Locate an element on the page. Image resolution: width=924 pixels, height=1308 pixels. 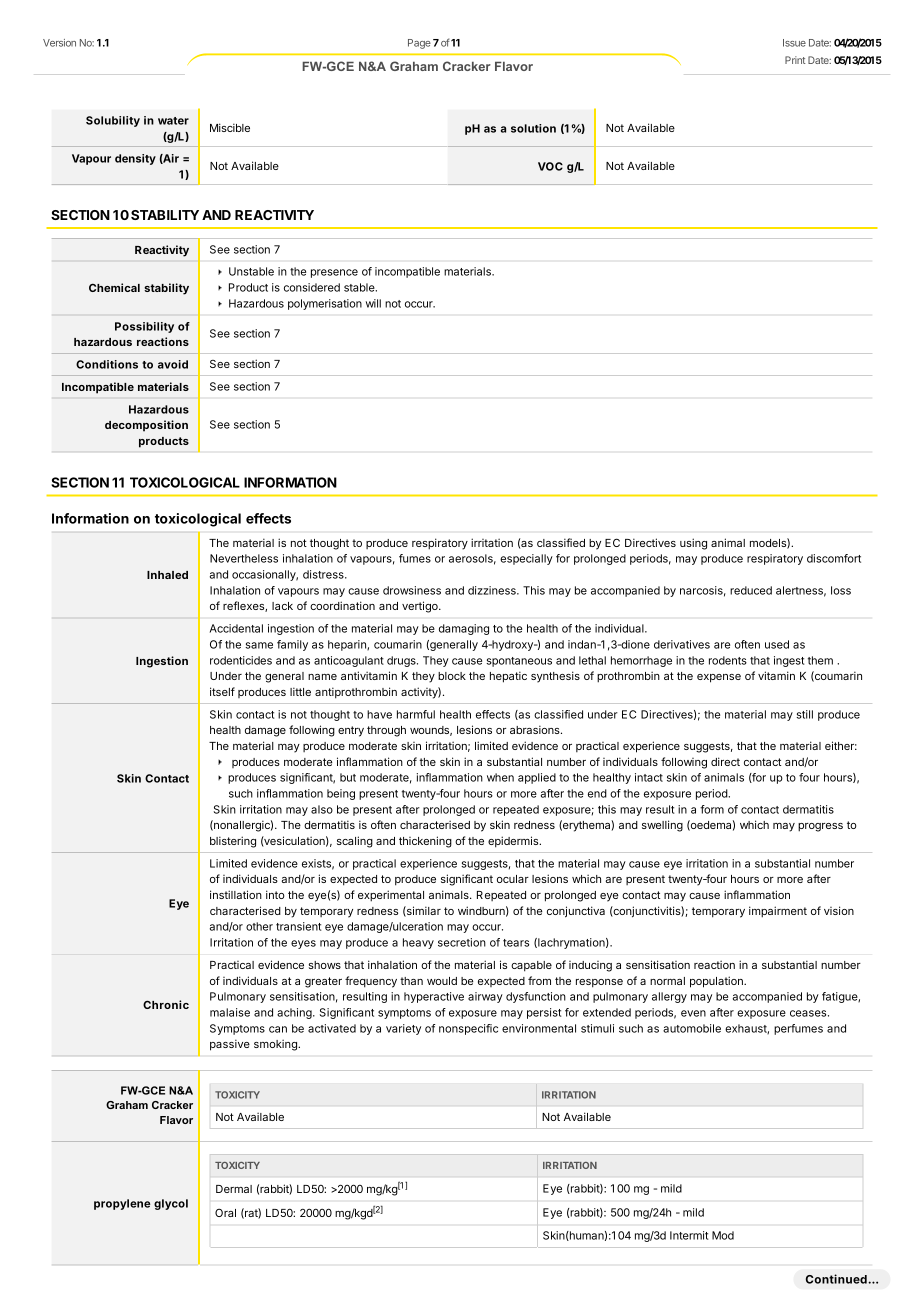
population is located at coordinates (717, 982).
